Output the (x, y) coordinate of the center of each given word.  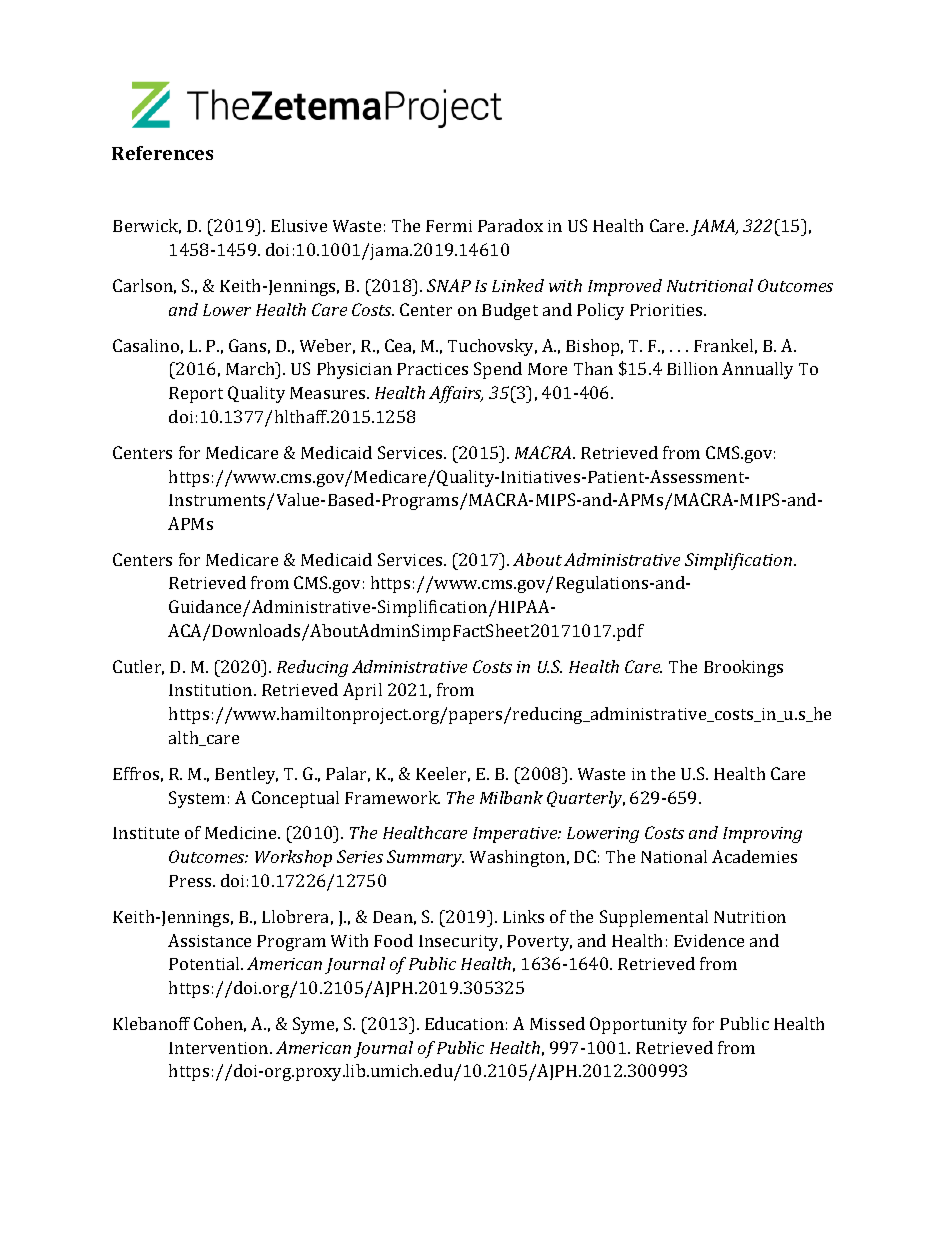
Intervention (220, 1048)
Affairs (456, 394)
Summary (425, 858)
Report (196, 395)
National (674, 856)
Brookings (743, 668)
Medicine (242, 832)
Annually (757, 370)
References (162, 153)
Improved (625, 287)
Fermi (449, 226)
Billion (692, 368)
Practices (432, 369)
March (252, 368)
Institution (212, 690)
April (362, 691)
